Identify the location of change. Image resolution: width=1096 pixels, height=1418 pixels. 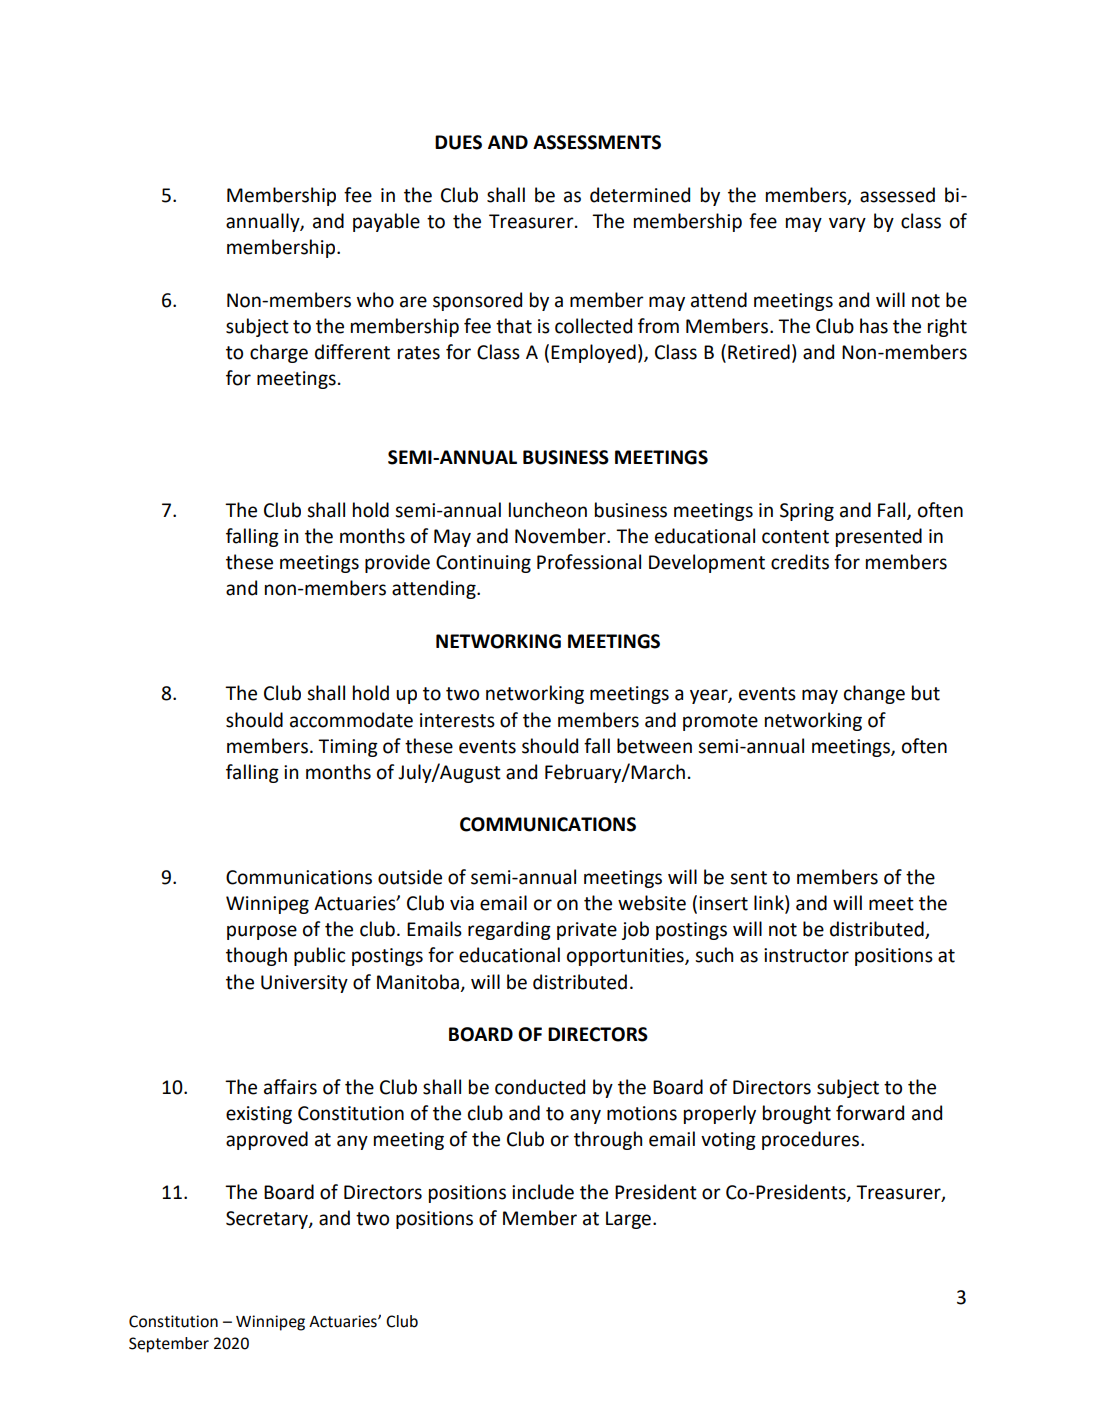
(874, 694).
